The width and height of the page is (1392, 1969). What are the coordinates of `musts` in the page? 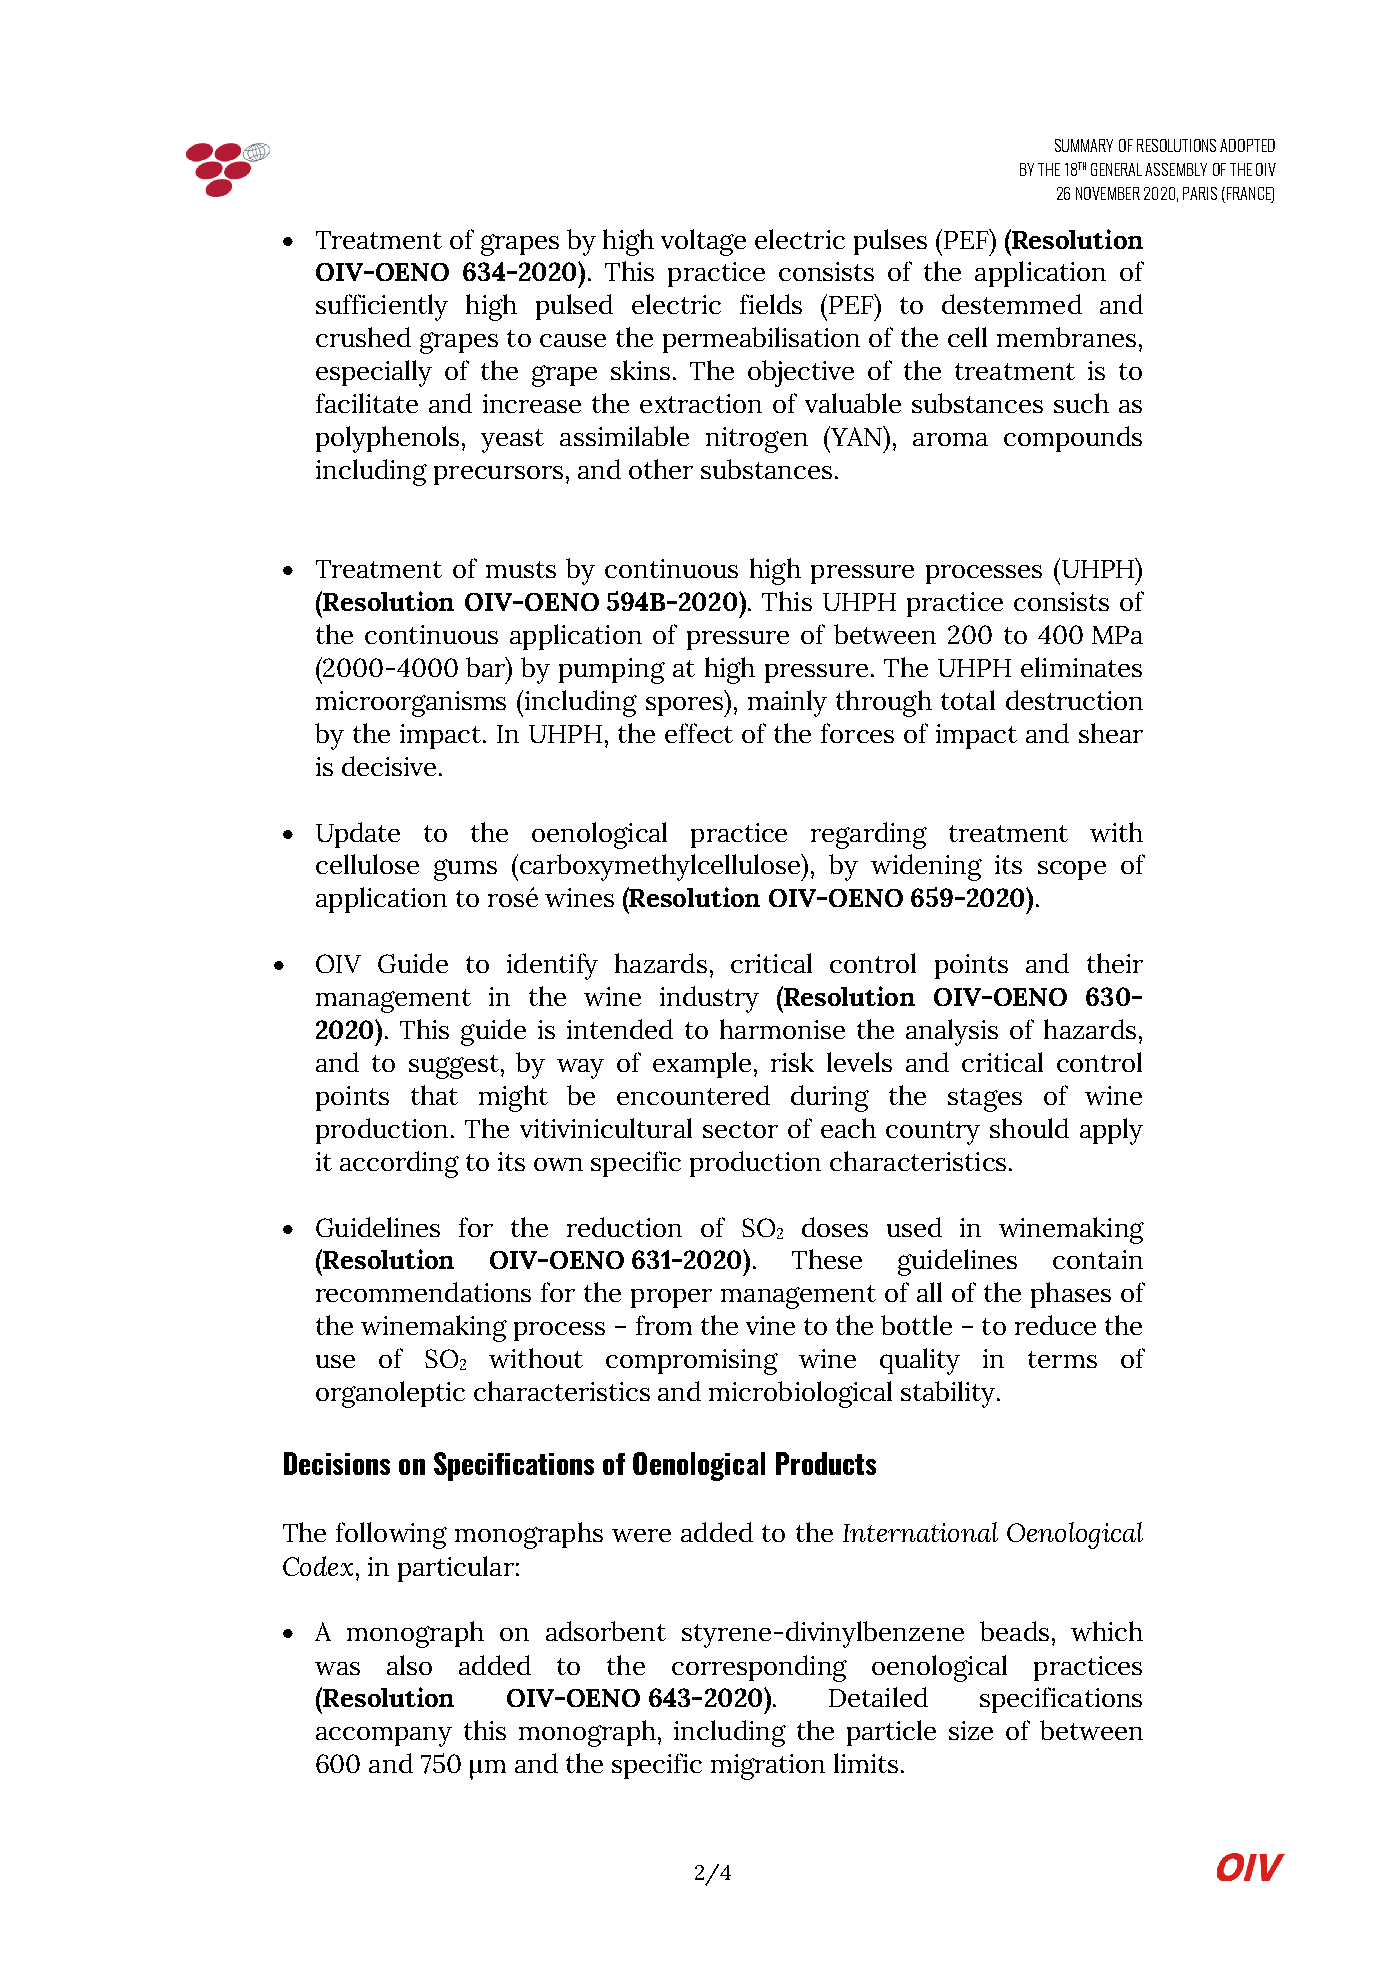 It's located at (521, 569).
